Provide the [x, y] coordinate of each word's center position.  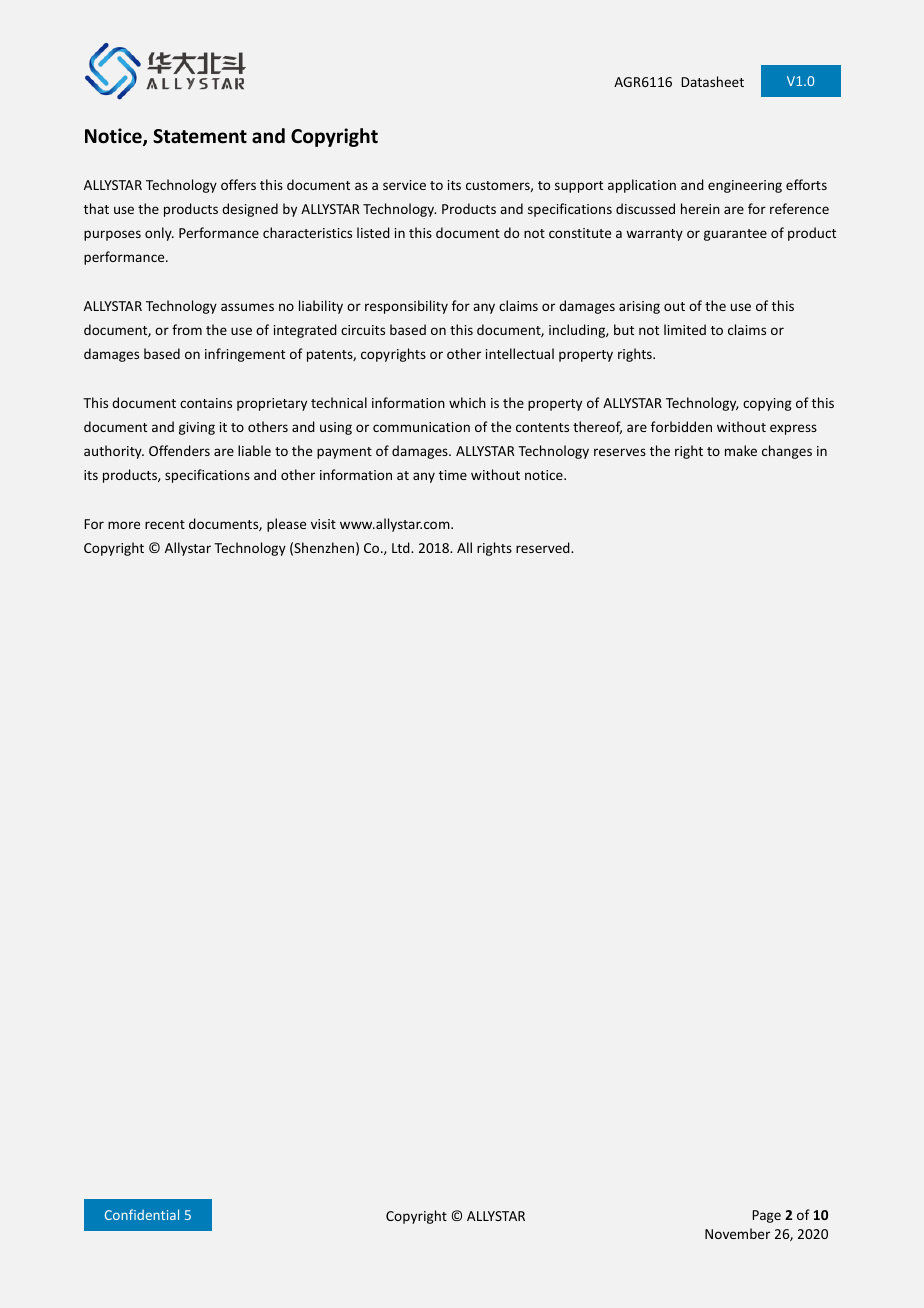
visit [323, 524]
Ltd [402, 547]
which [467, 402]
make [741, 450]
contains [206, 403]
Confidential [142, 1214]
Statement [200, 136]
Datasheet [712, 81]
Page [766, 1216]
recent [165, 524]
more [124, 525]
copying [767, 404]
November [737, 1233]
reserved [544, 547]
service [404, 185]
